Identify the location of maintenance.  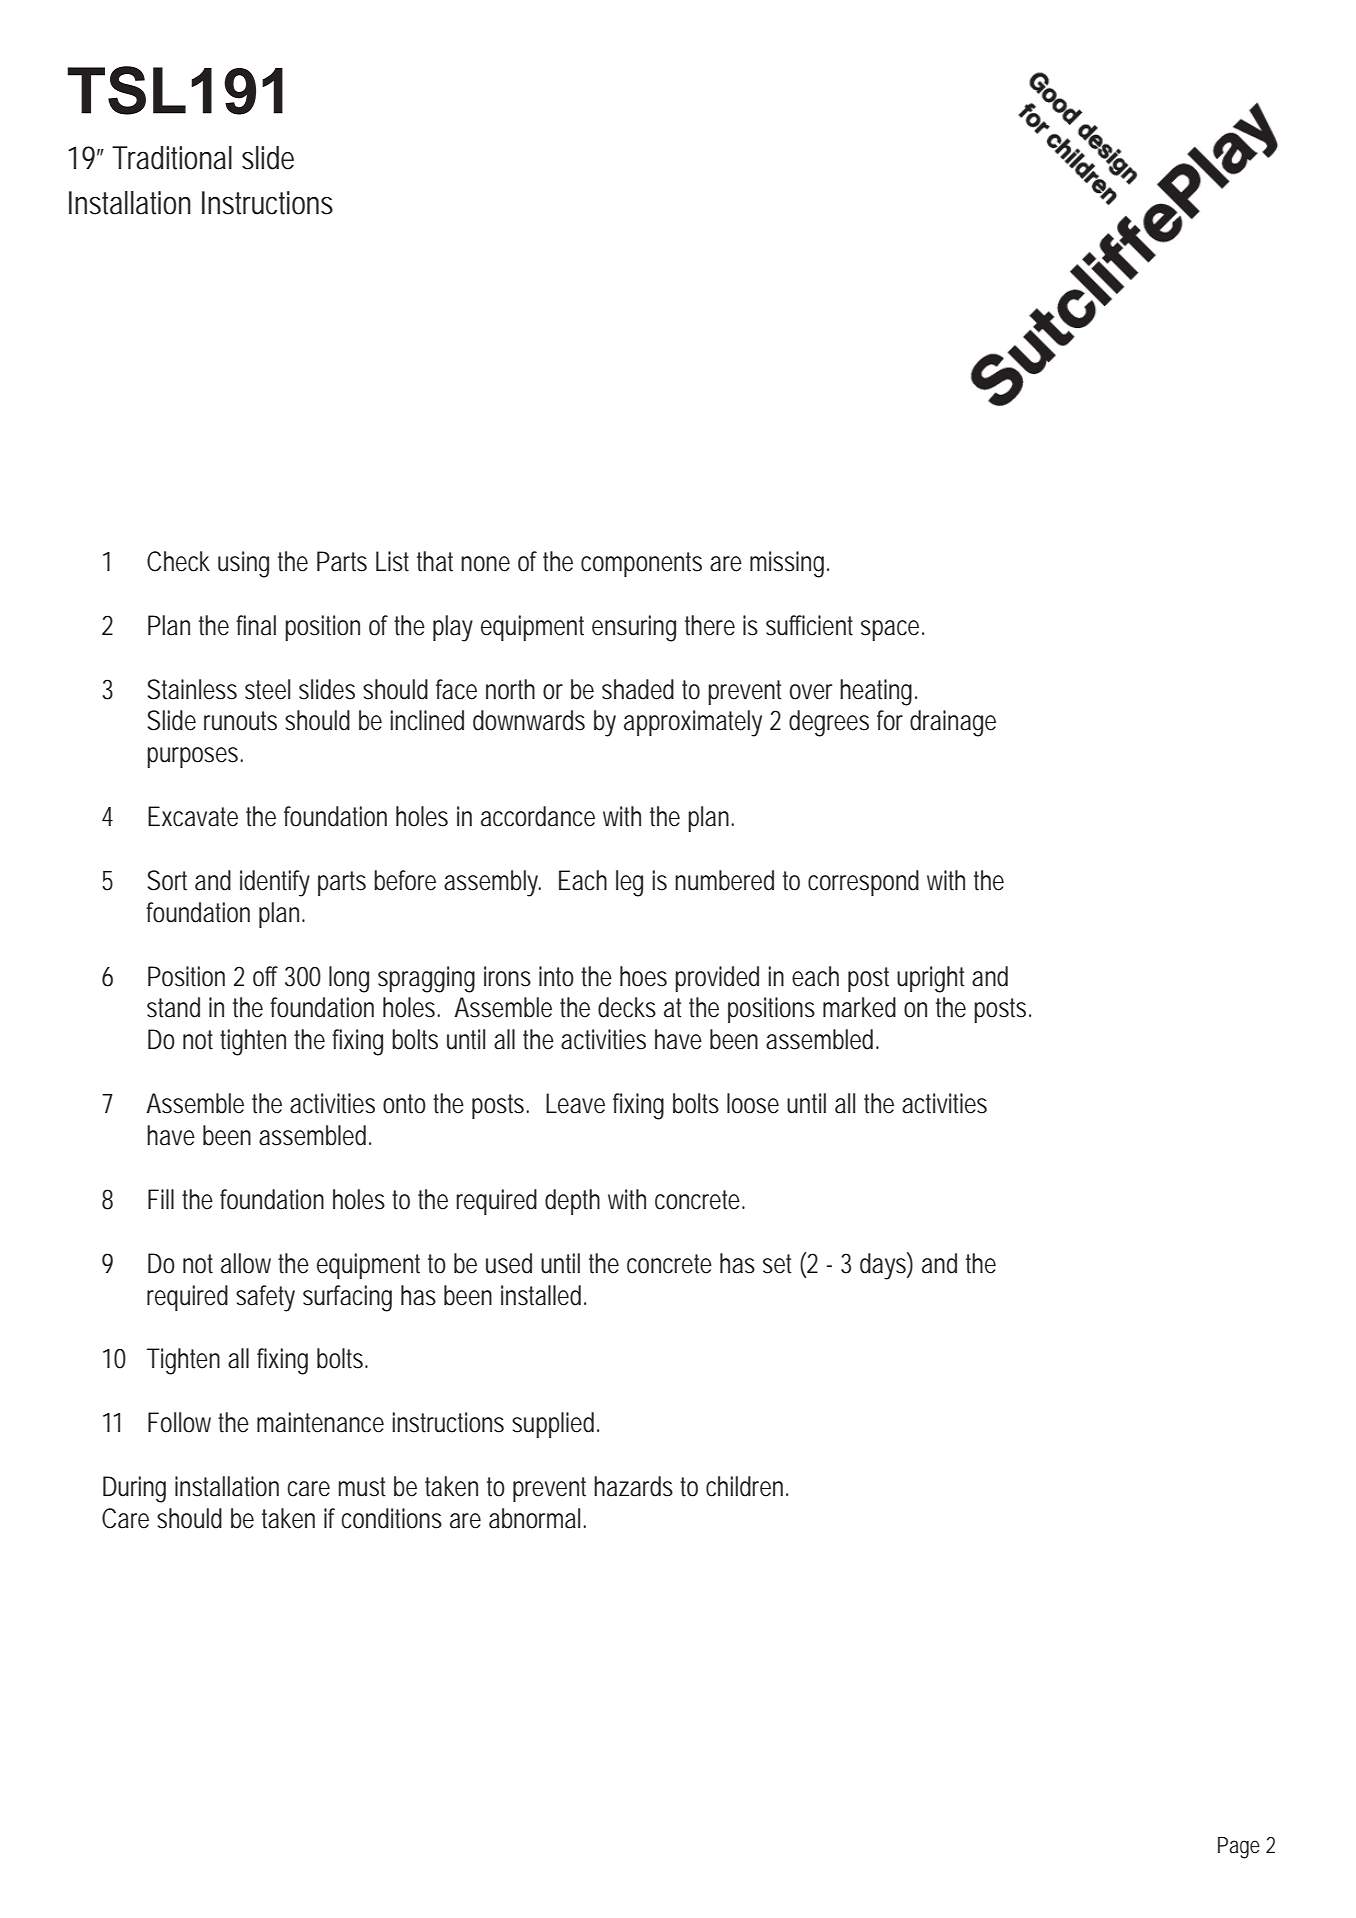
(320, 1422).
